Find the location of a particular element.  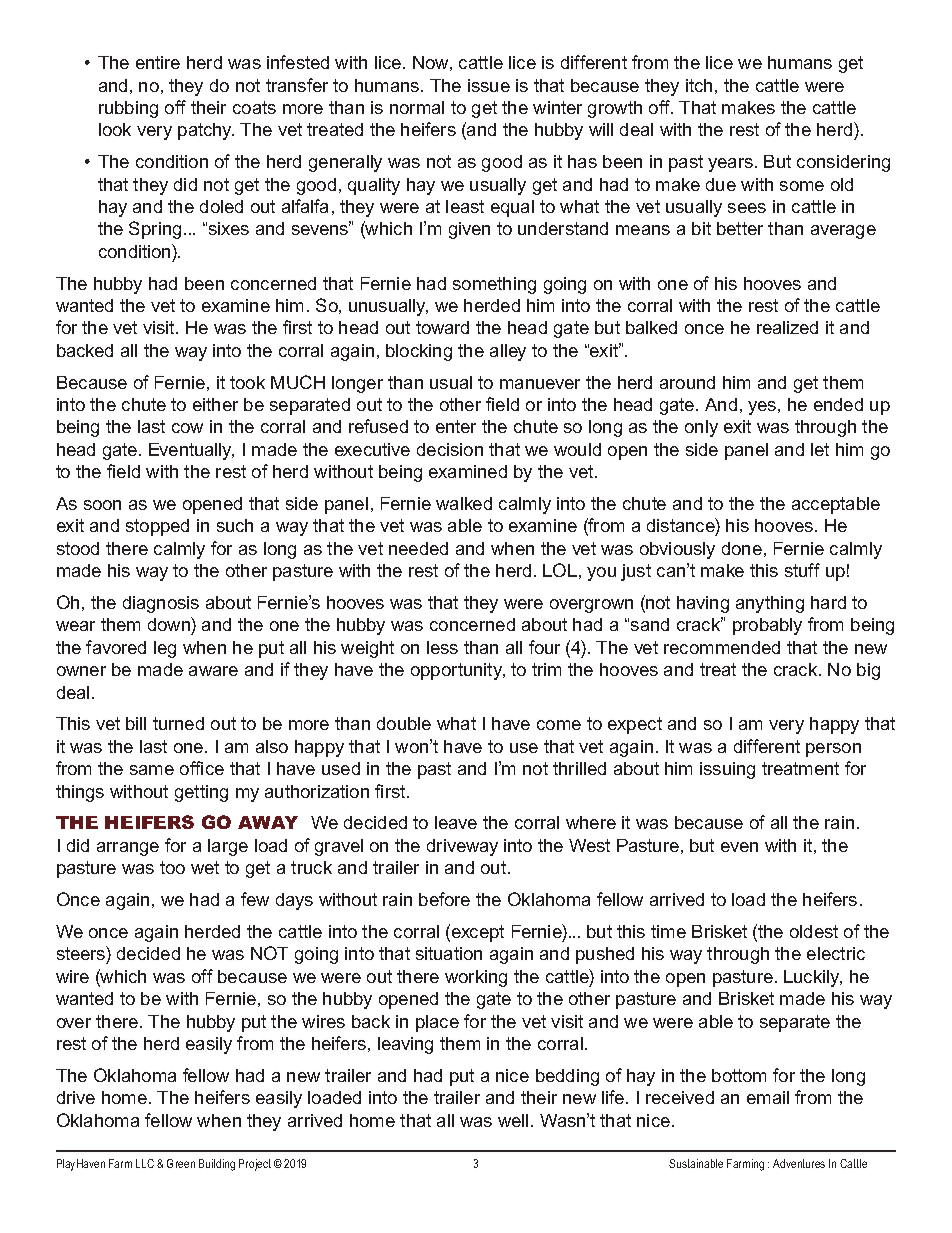

less is located at coordinates (442, 647).
